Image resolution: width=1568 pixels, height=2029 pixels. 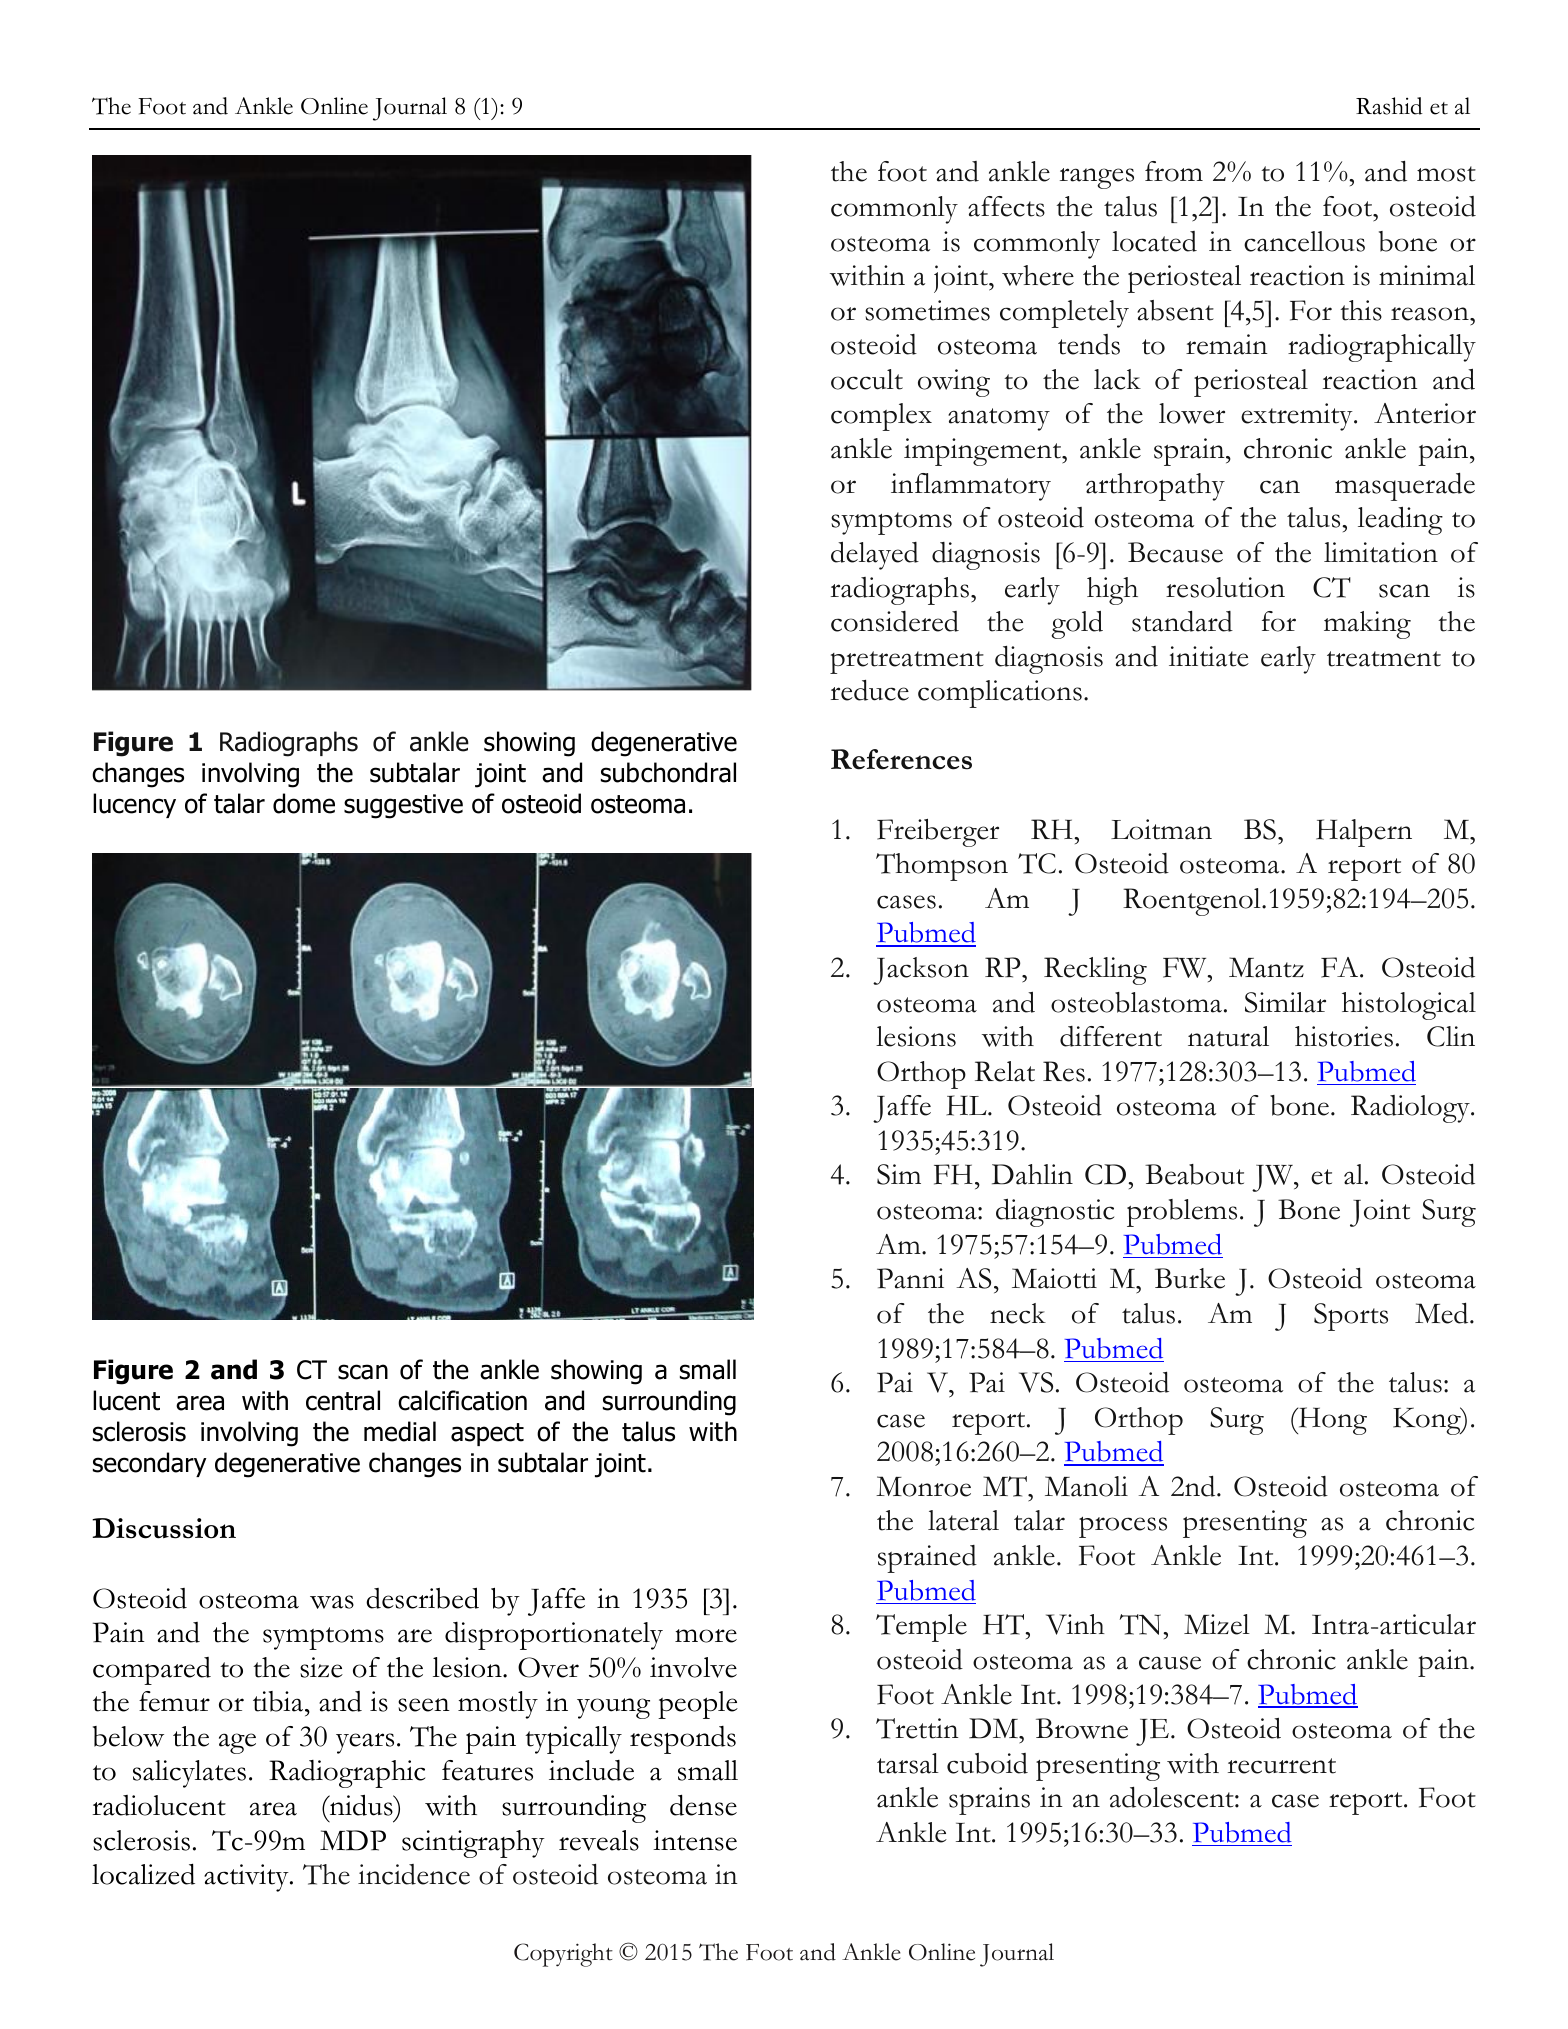 I want to click on activity, so click(x=247, y=1878).
